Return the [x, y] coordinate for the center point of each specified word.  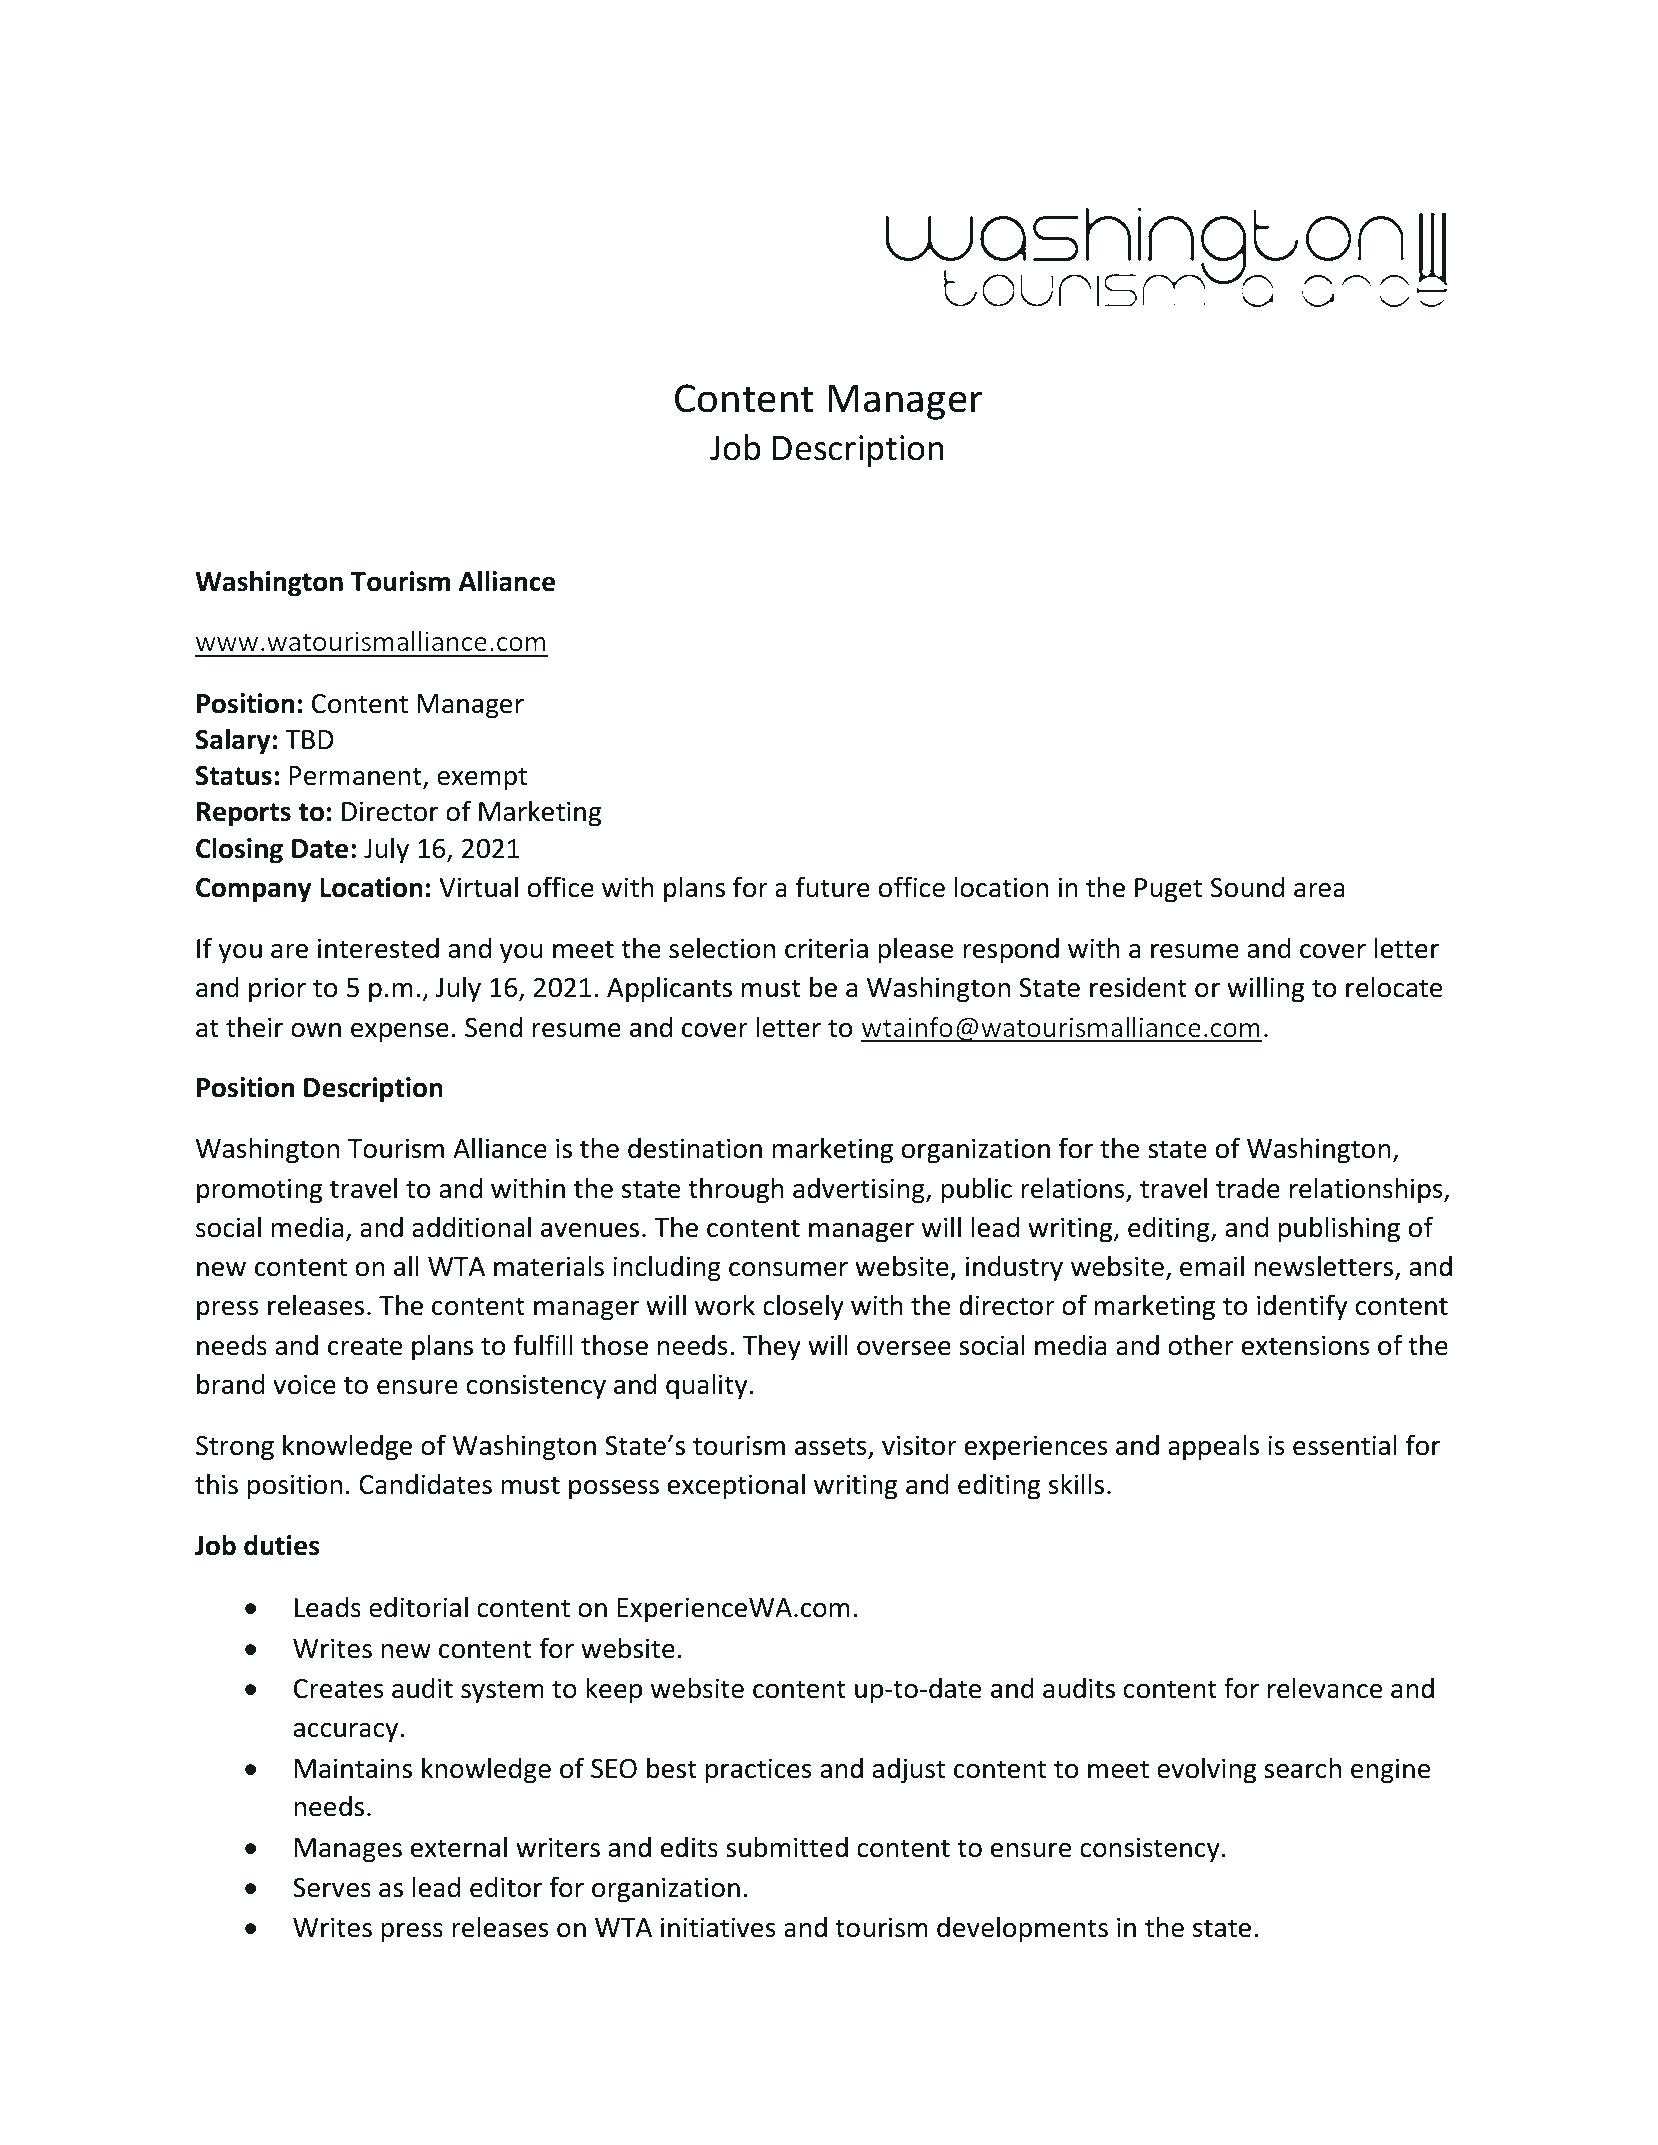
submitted [787, 1847]
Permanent [356, 777]
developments [1022, 1929]
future [833, 887]
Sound [1247, 887]
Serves [332, 1888]
